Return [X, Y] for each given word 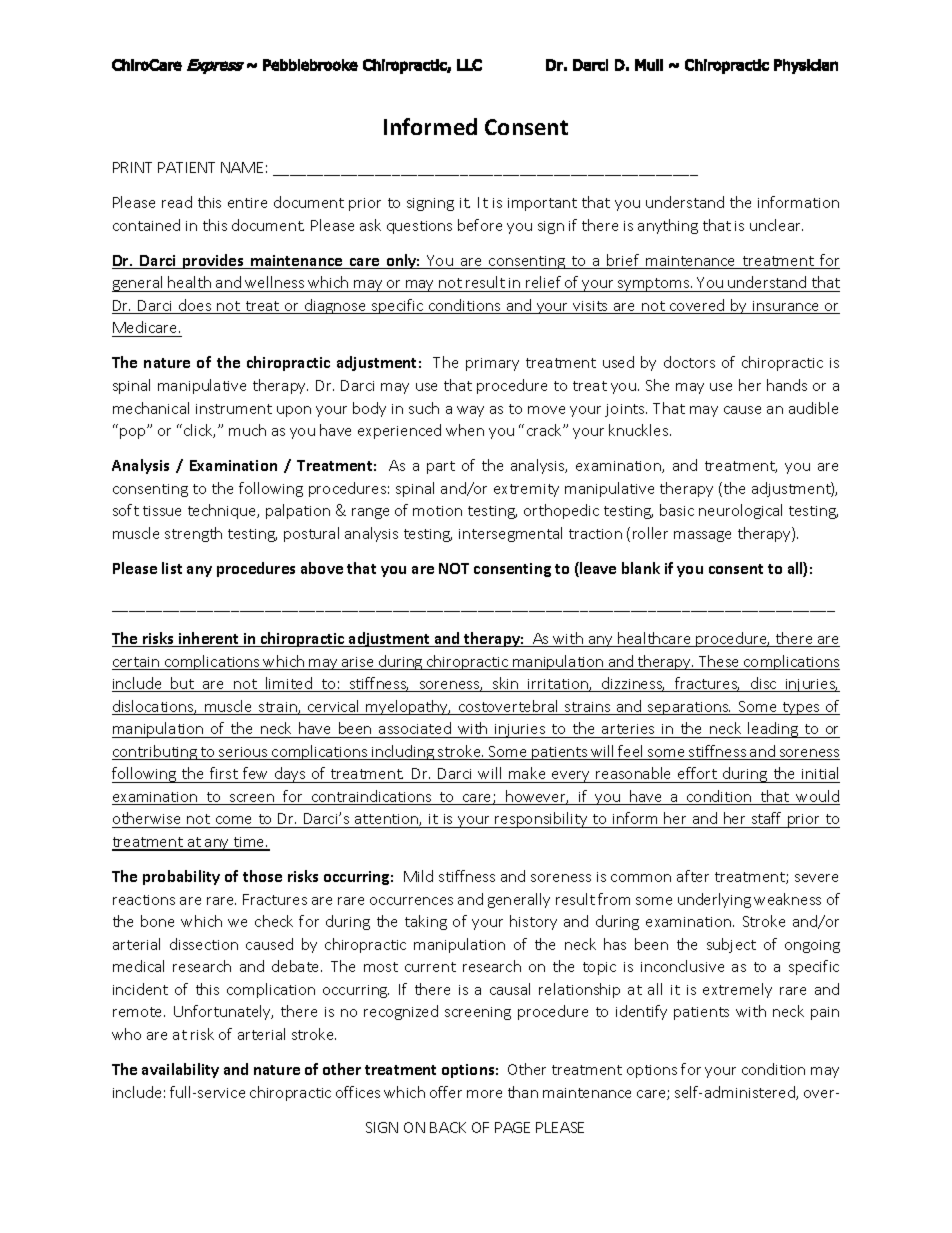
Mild [418, 876]
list [172, 568]
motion [437, 511]
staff [767, 820]
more [484, 1094]
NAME [242, 167]
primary [492, 364]
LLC [469, 65]
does [195, 306]
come [234, 822]
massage [702, 536]
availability [180, 1070]
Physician [806, 66]
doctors [689, 362]
